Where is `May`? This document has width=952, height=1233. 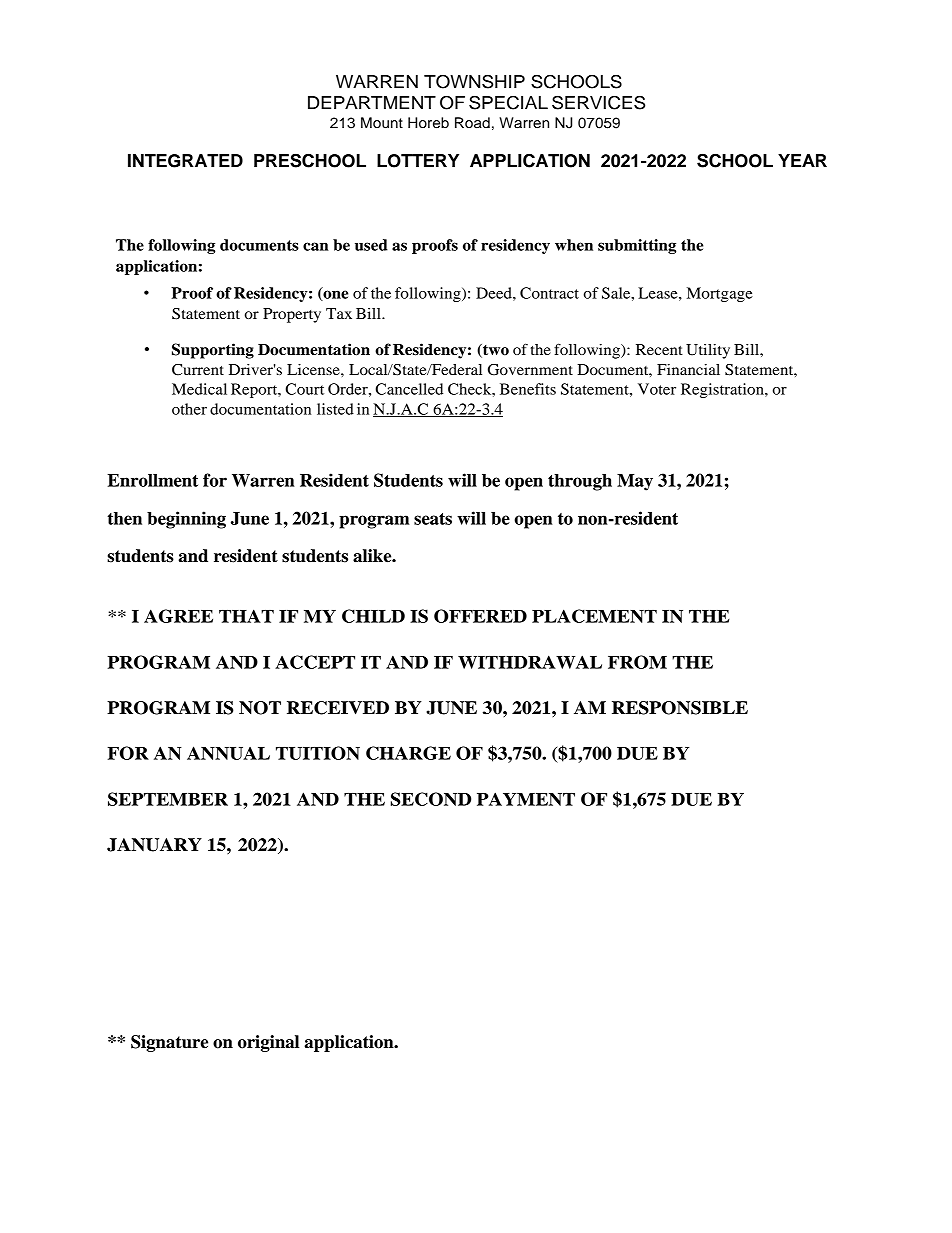 May is located at coordinates (635, 482).
